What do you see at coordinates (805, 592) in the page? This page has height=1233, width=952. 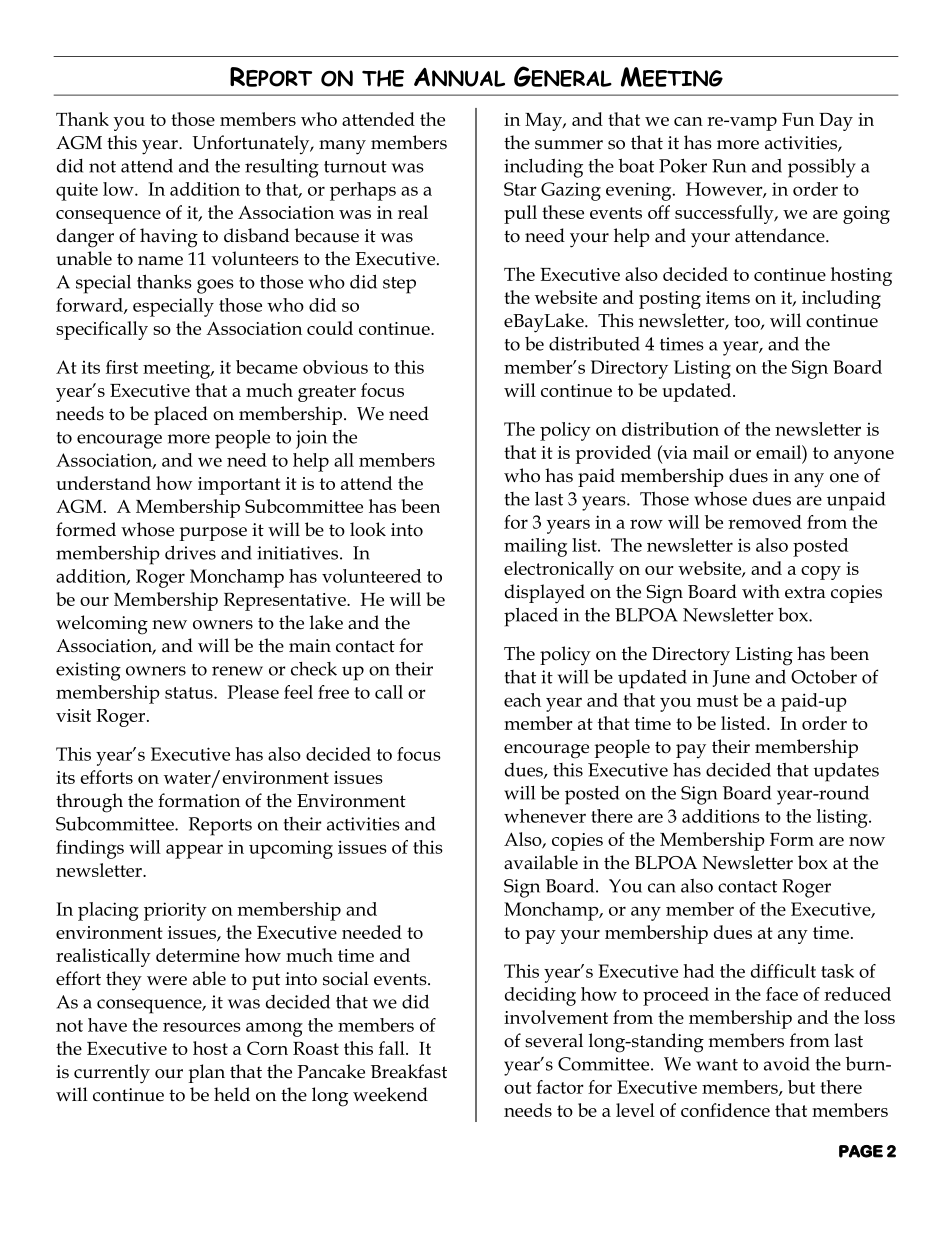 I see `extra` at bounding box center [805, 592].
